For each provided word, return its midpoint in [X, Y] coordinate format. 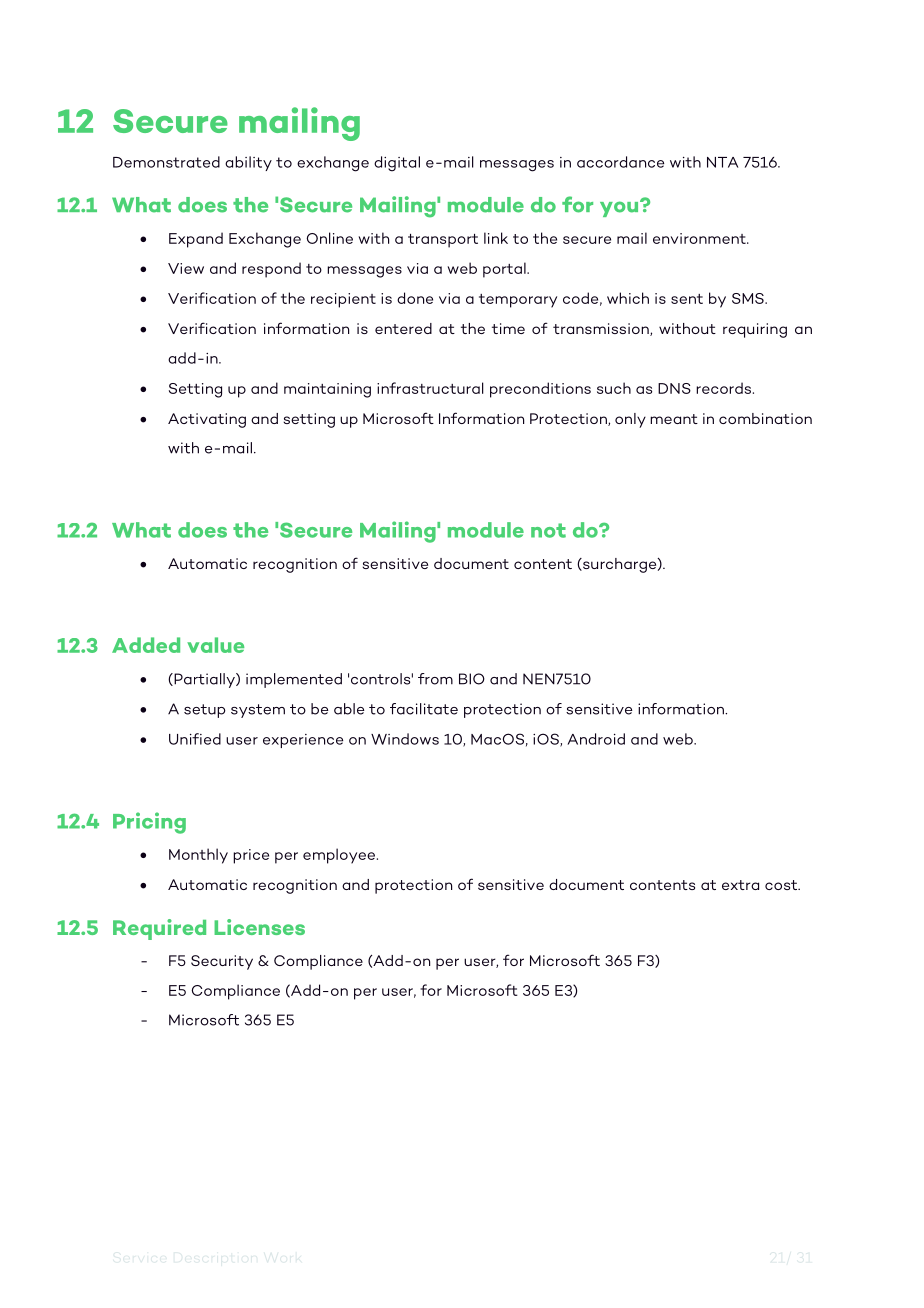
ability [248, 163]
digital [397, 164]
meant [674, 419]
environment [700, 238]
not [548, 530]
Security [222, 962]
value [215, 645]
